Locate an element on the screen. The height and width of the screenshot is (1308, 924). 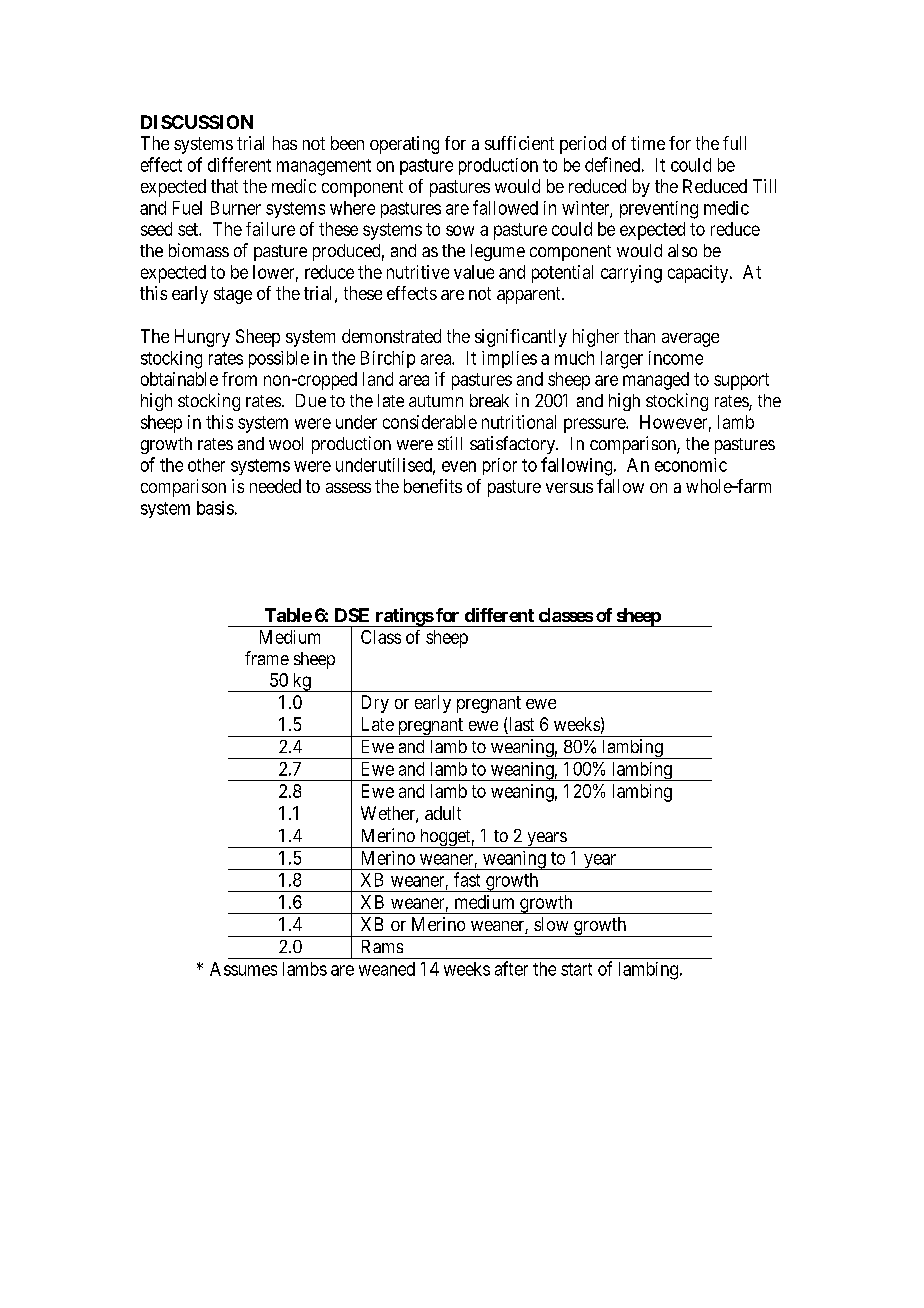
start is located at coordinates (576, 969).
